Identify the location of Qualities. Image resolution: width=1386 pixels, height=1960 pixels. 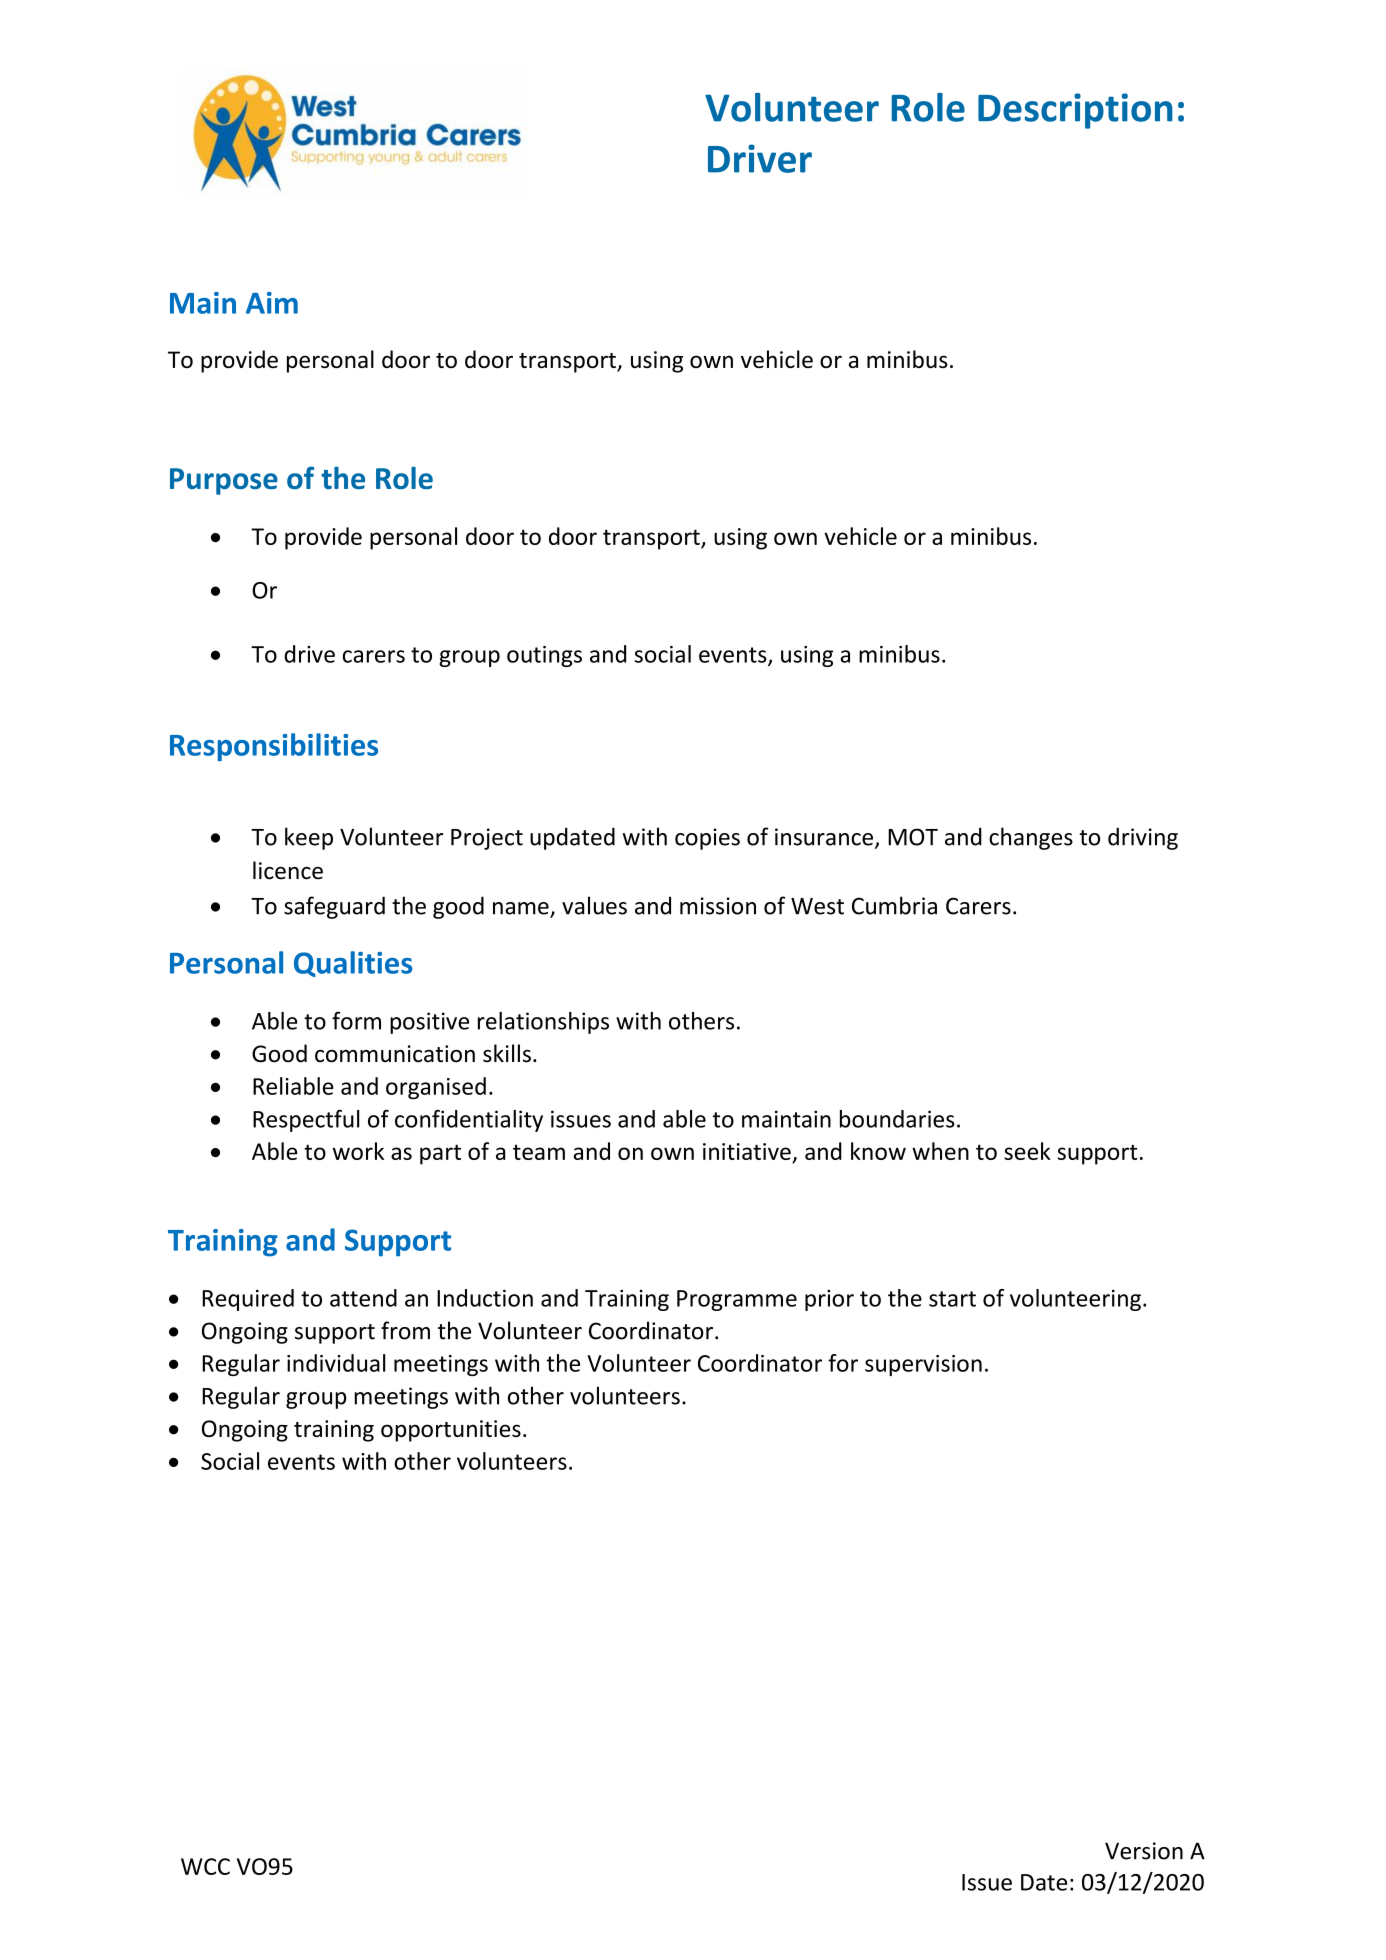
(353, 964).
